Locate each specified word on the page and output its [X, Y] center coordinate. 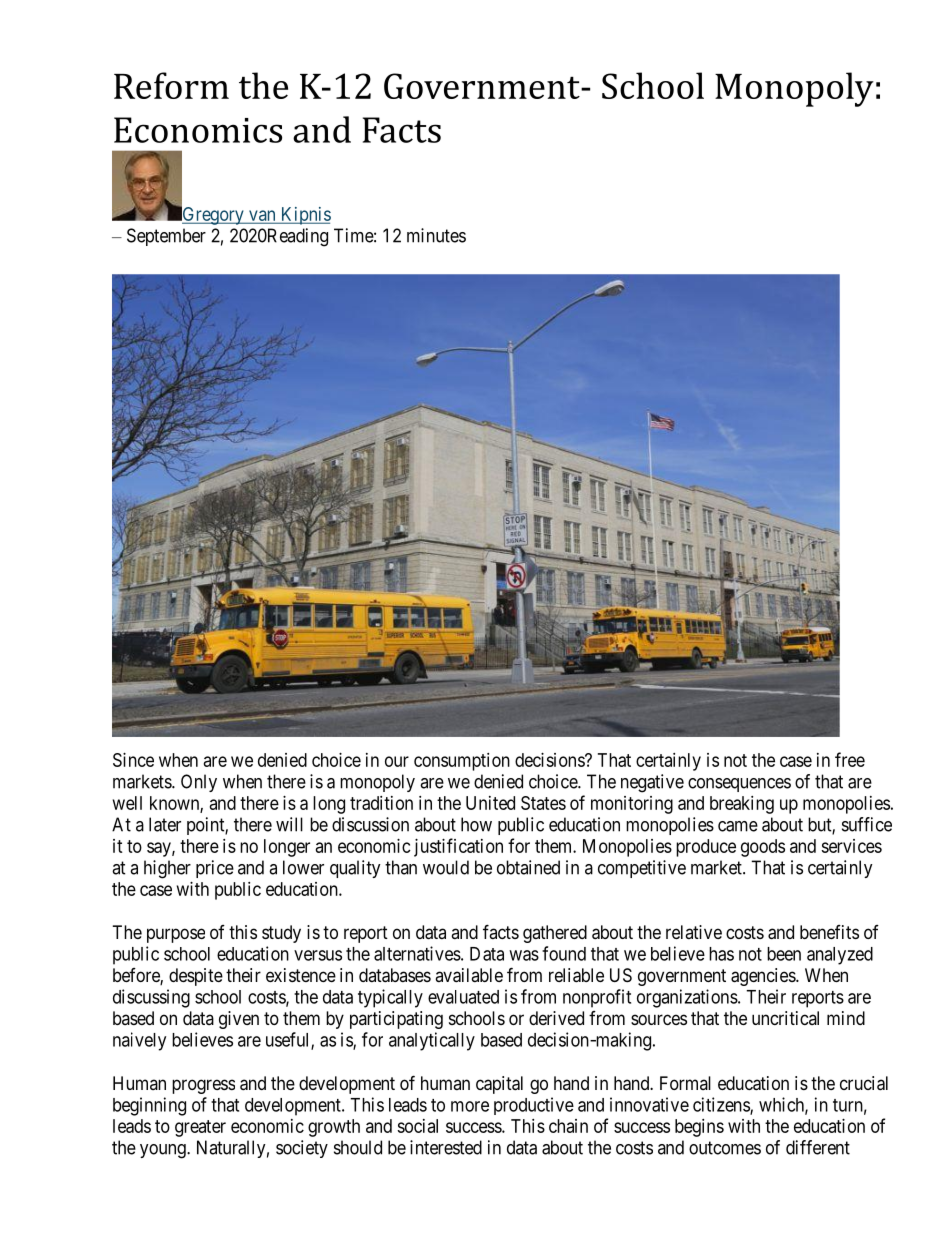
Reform [171, 85]
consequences [739, 785]
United [490, 803]
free [850, 759]
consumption [462, 762]
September [166, 237]
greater [200, 1128]
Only [199, 783]
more [470, 1106]
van [262, 216]
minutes [436, 235]
